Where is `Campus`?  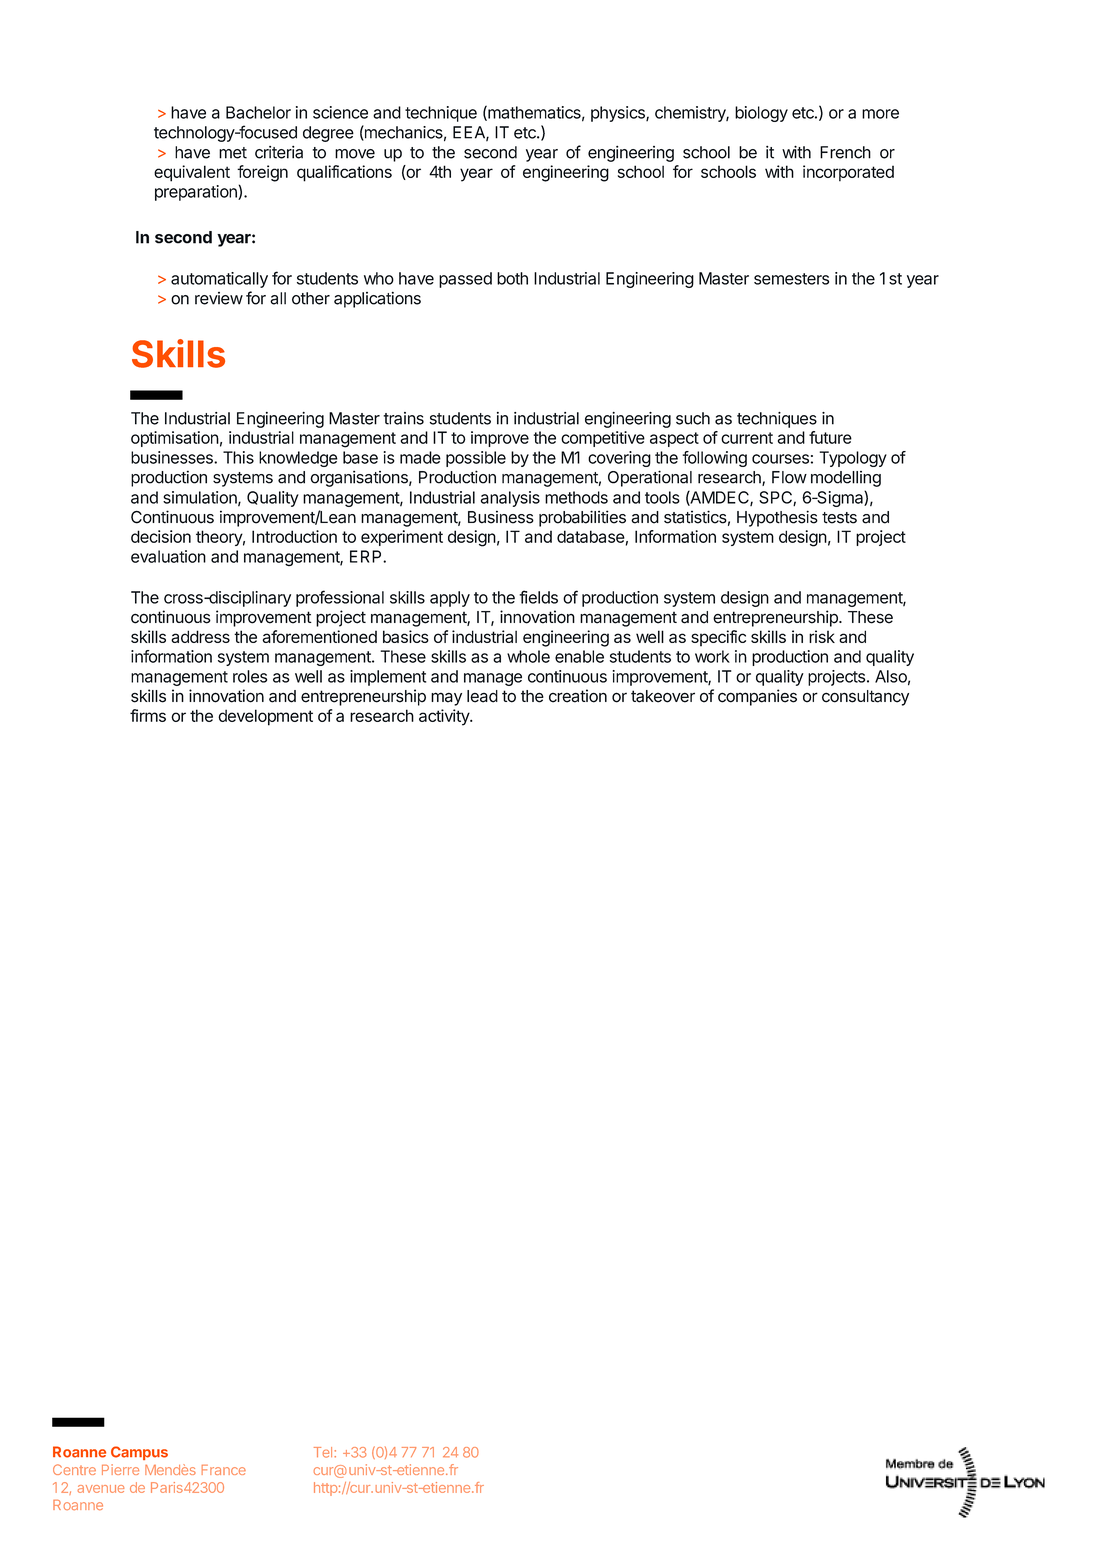
Campus is located at coordinates (139, 1453).
